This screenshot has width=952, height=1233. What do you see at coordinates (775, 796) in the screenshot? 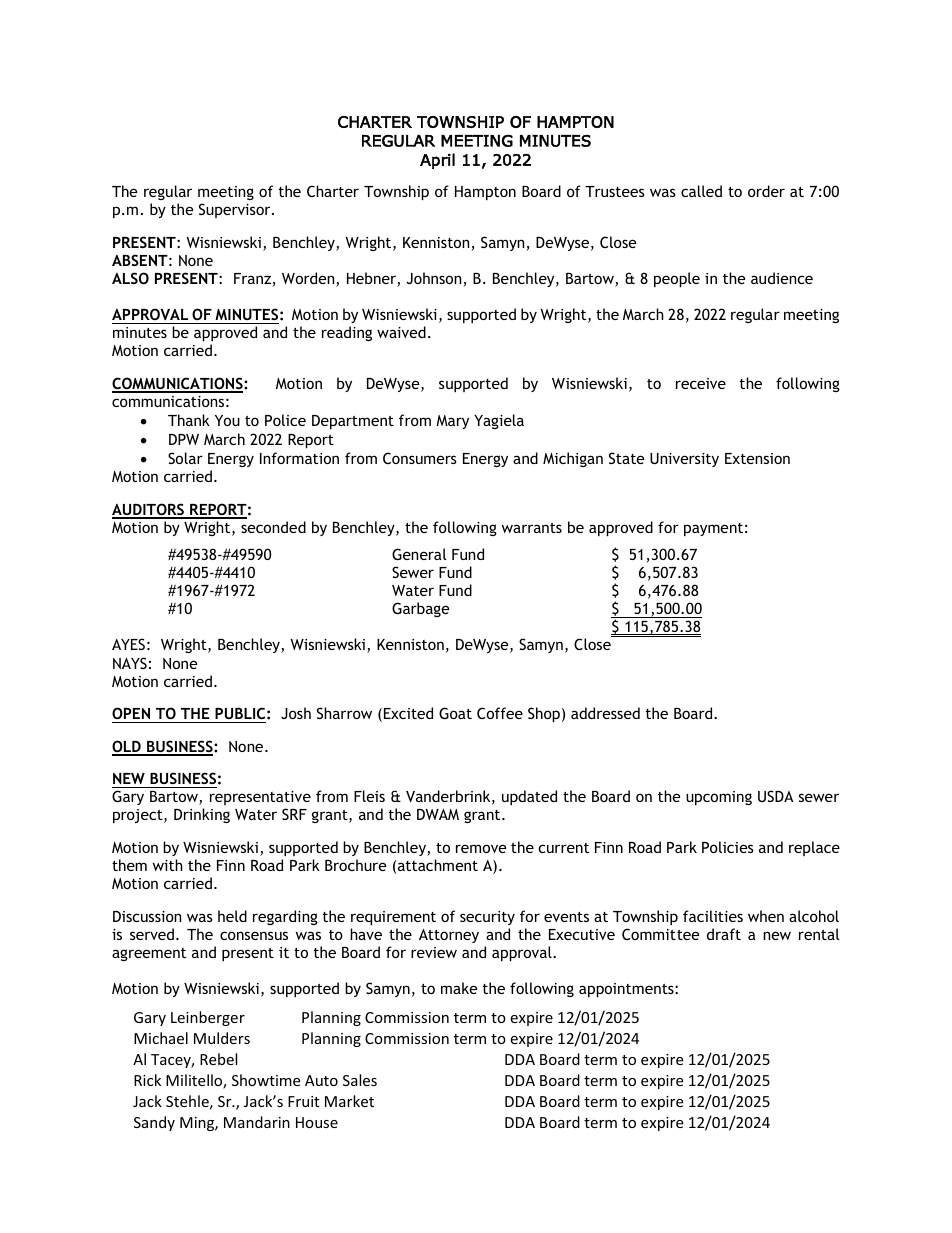
I see `USDA` at bounding box center [775, 796].
